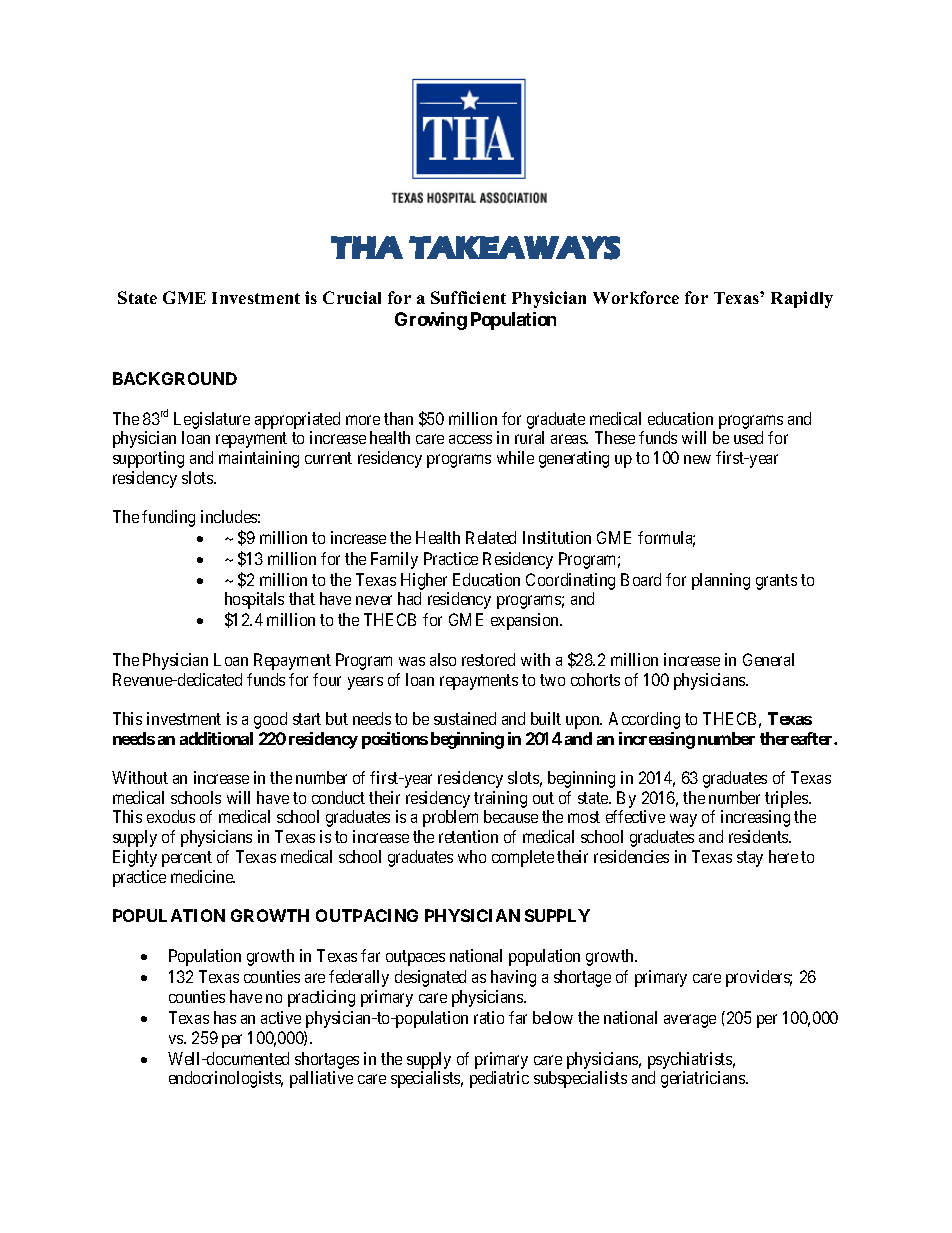  I want to click on funding, so click(168, 518).
